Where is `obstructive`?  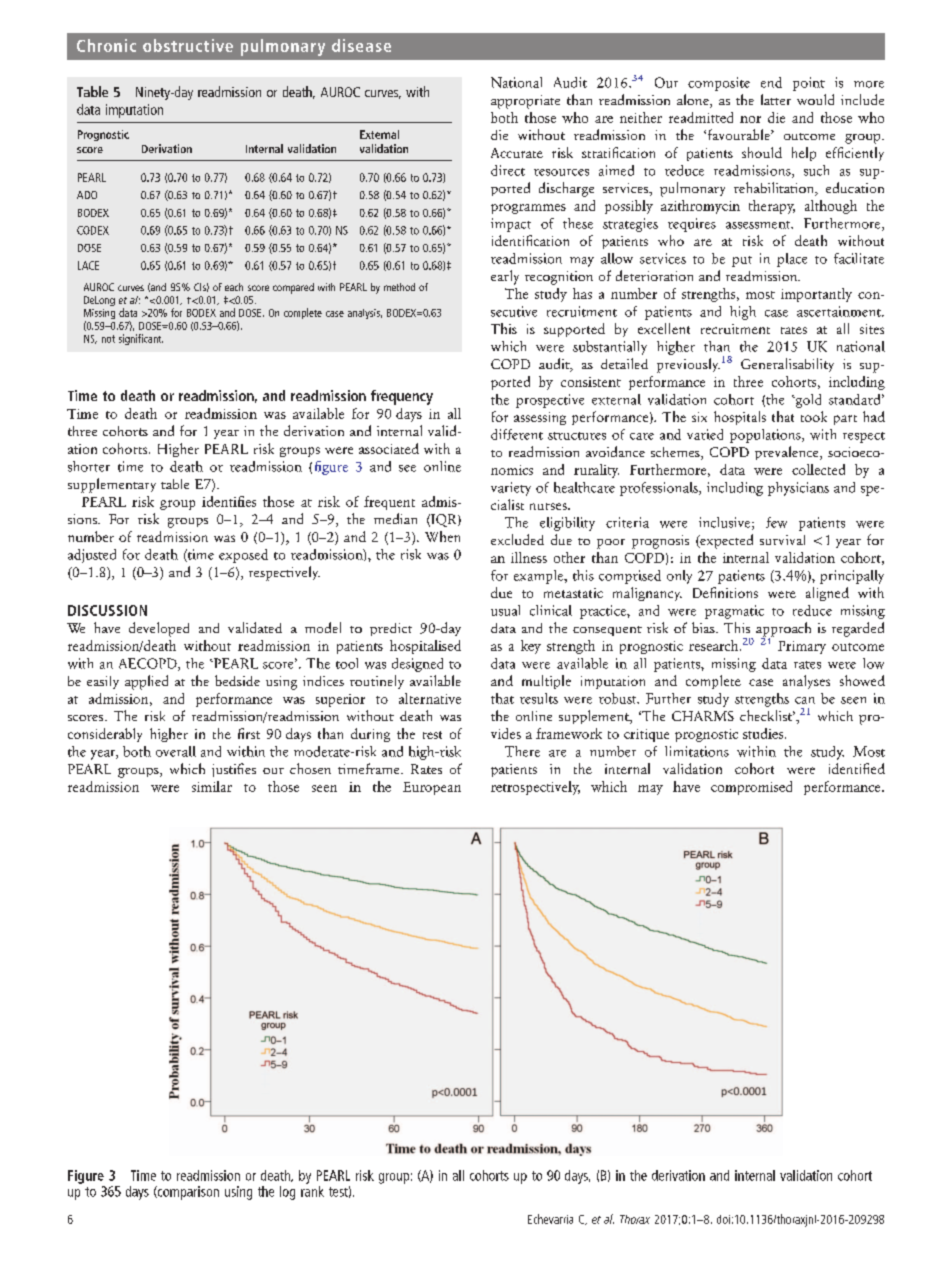
obstructive is located at coordinates (188, 45).
